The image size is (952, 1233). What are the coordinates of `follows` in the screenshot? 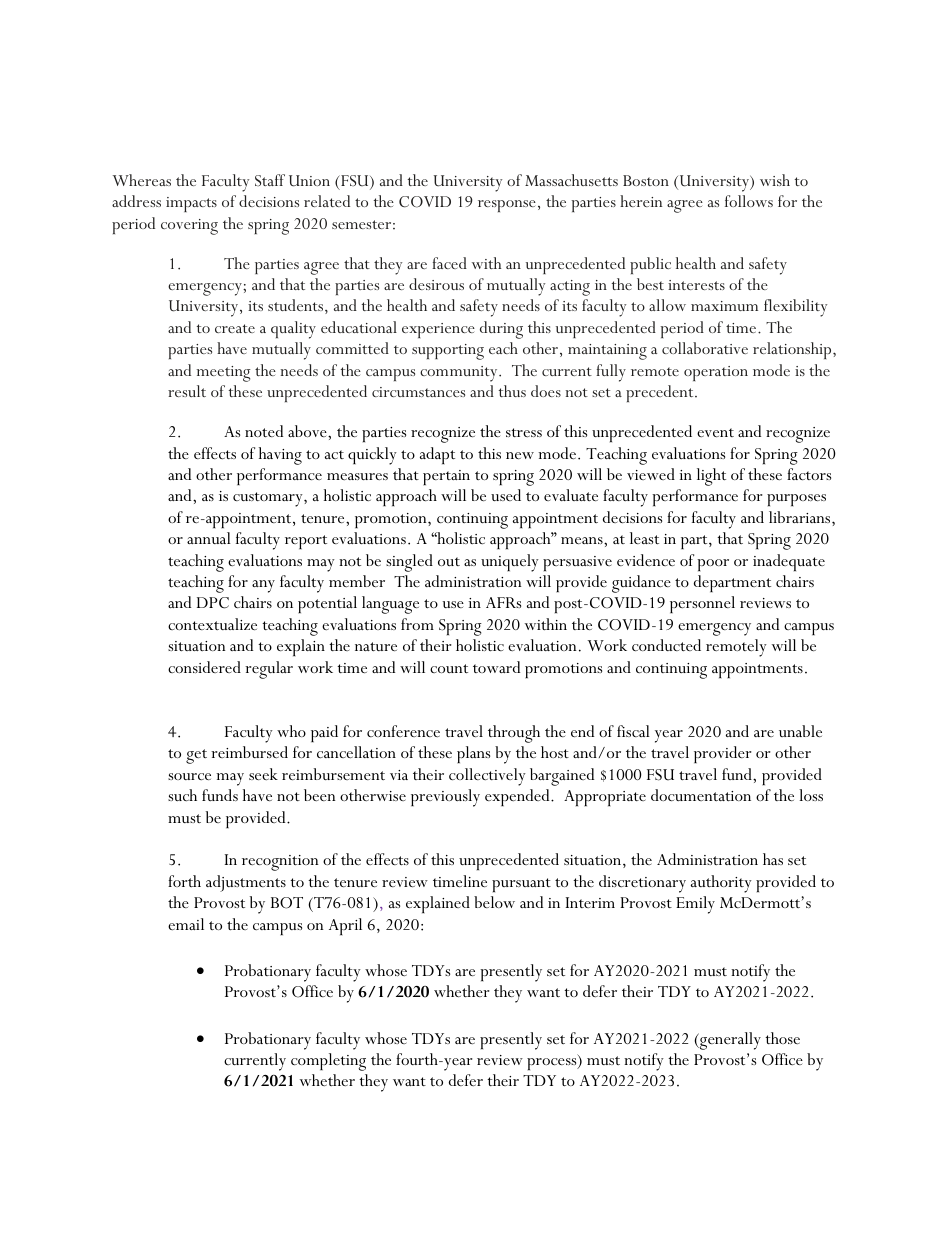 It's located at (749, 201).
